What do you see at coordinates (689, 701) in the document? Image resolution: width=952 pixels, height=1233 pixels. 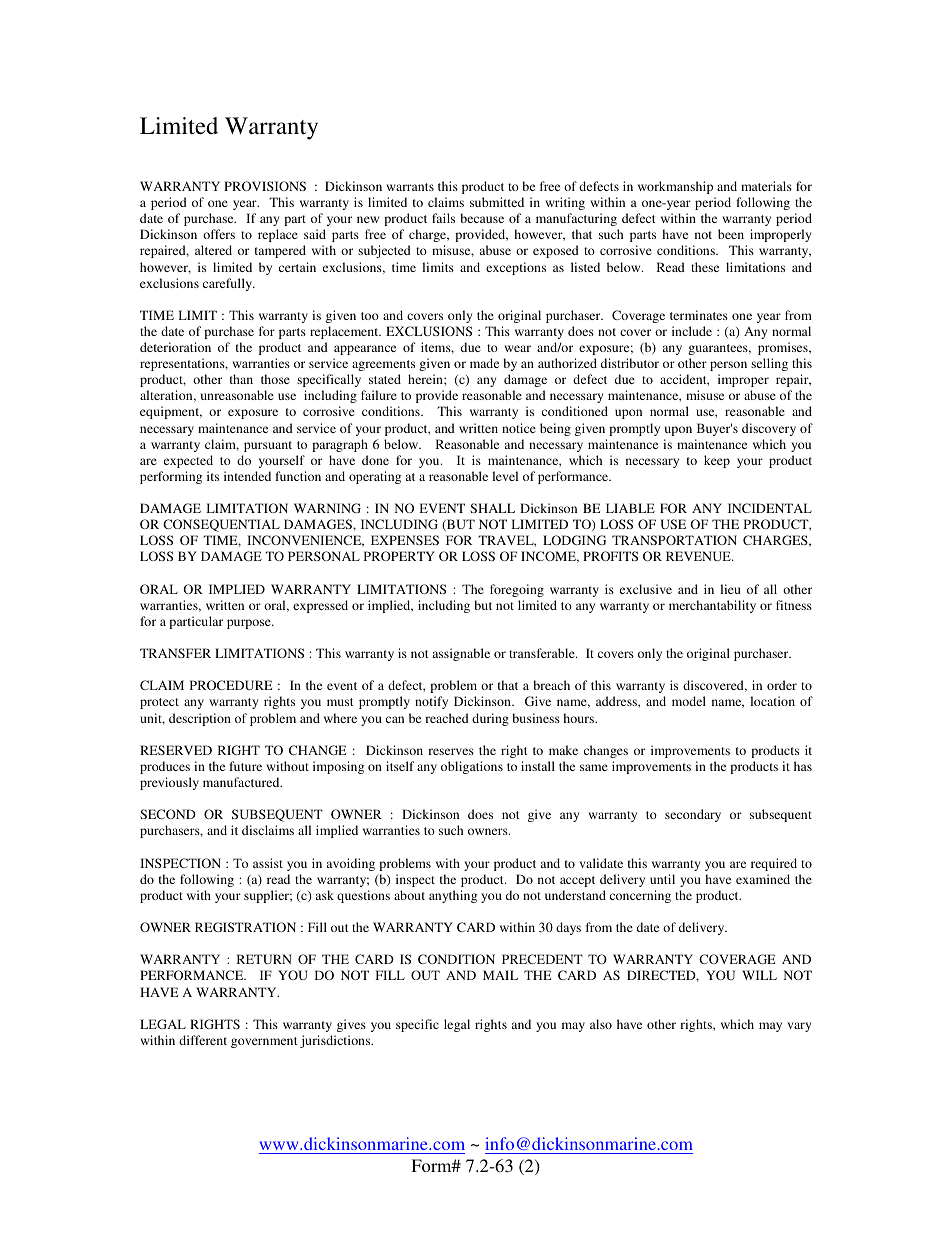 I see `model` at bounding box center [689, 701].
